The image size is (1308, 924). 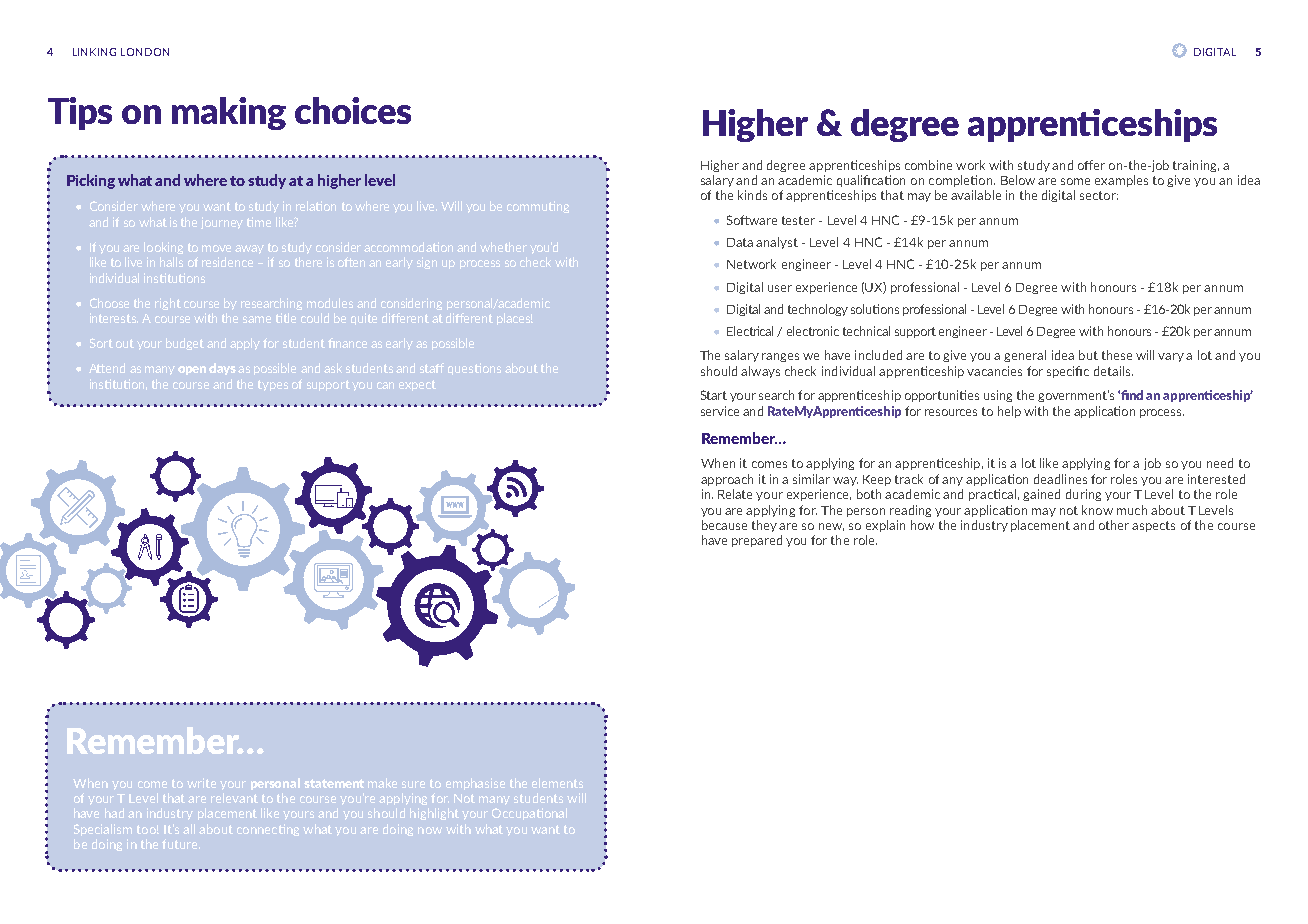 I want to click on kinds, so click(x=752, y=195).
